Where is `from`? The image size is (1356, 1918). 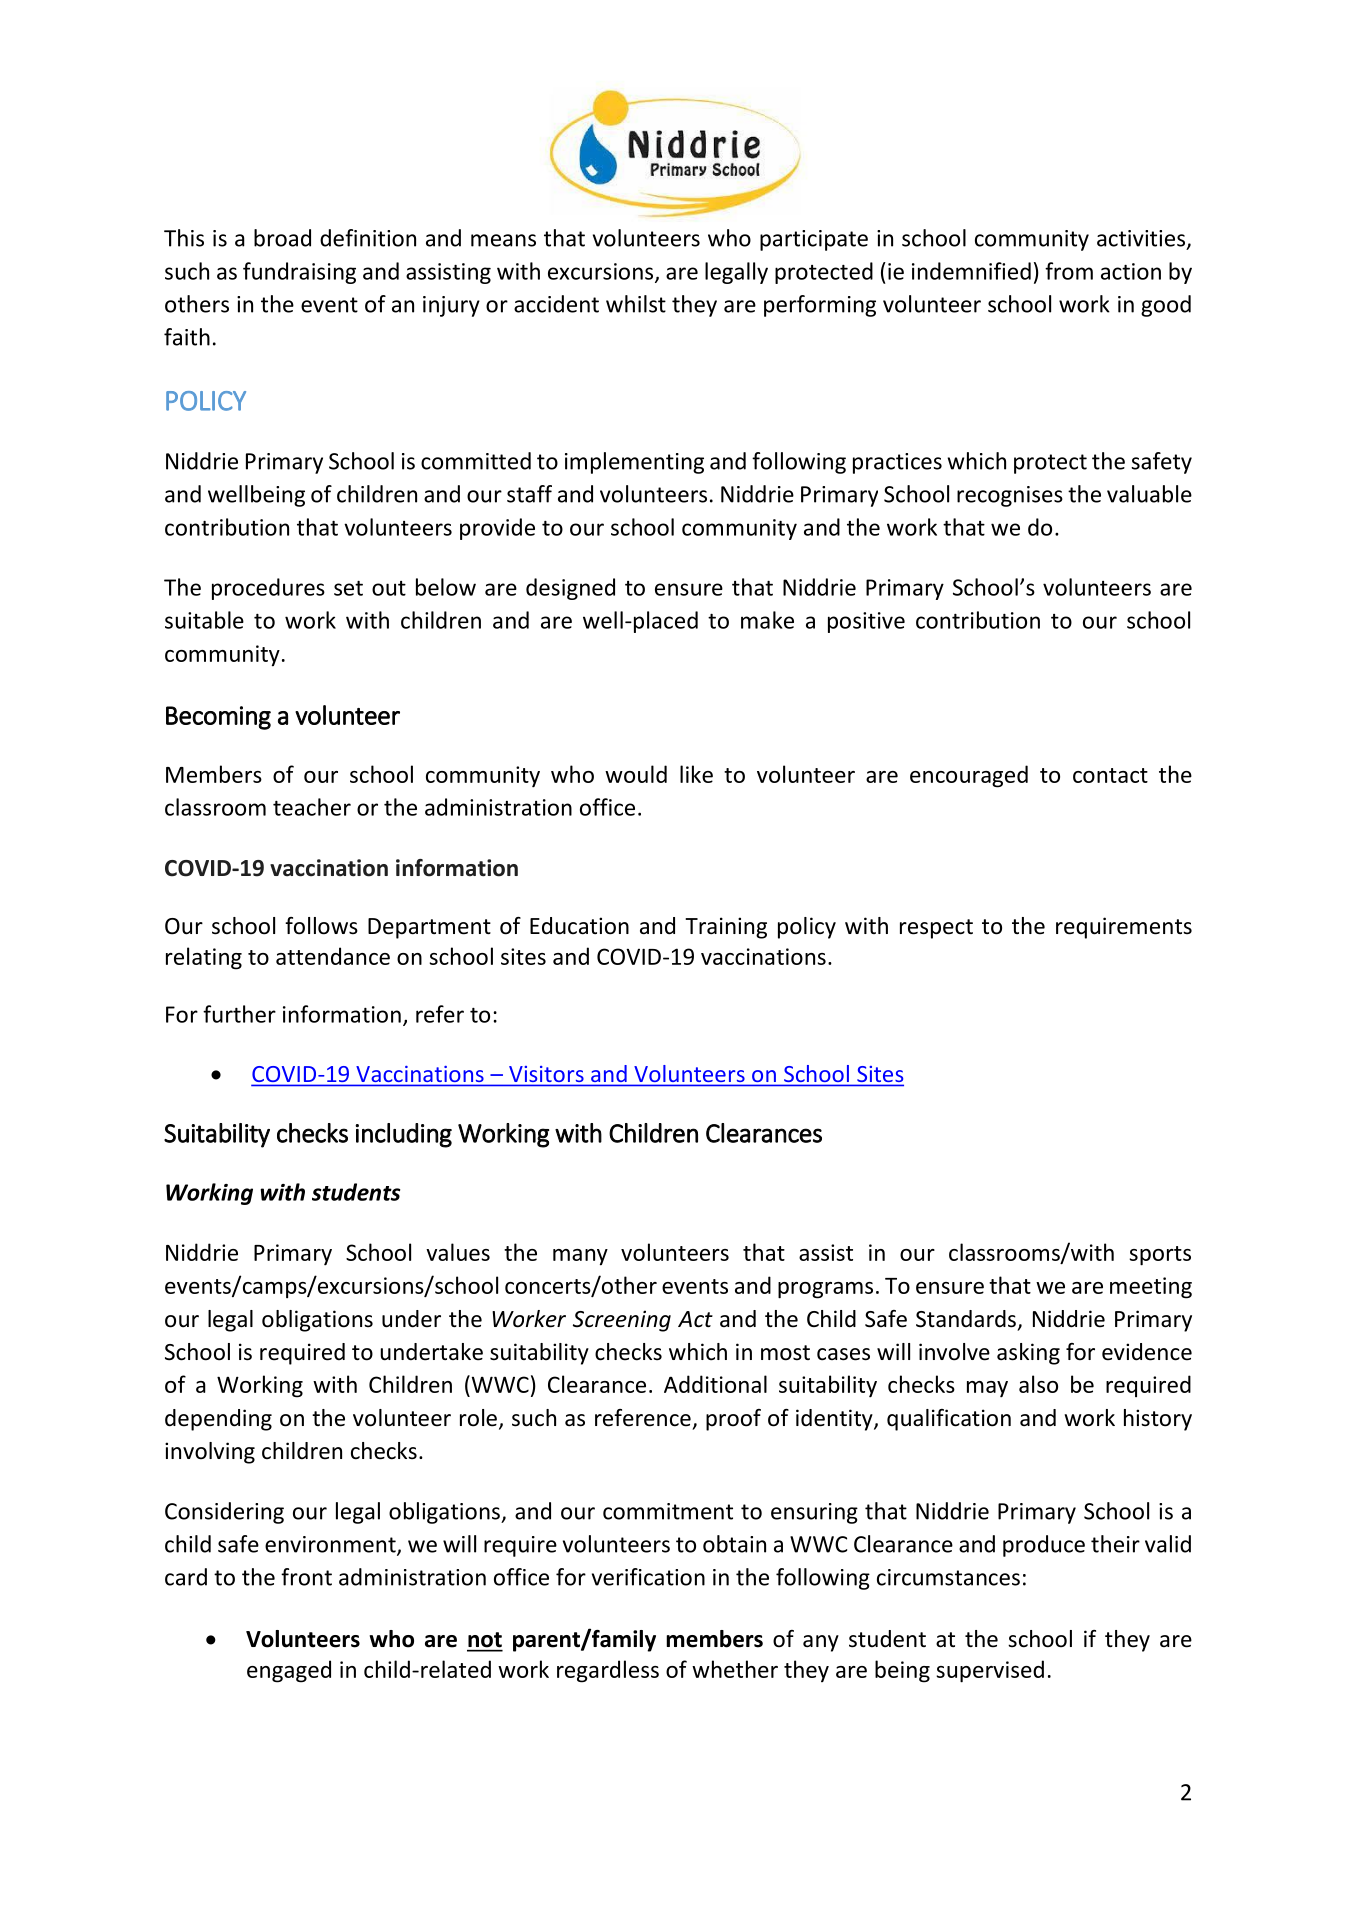
from is located at coordinates (1069, 271).
